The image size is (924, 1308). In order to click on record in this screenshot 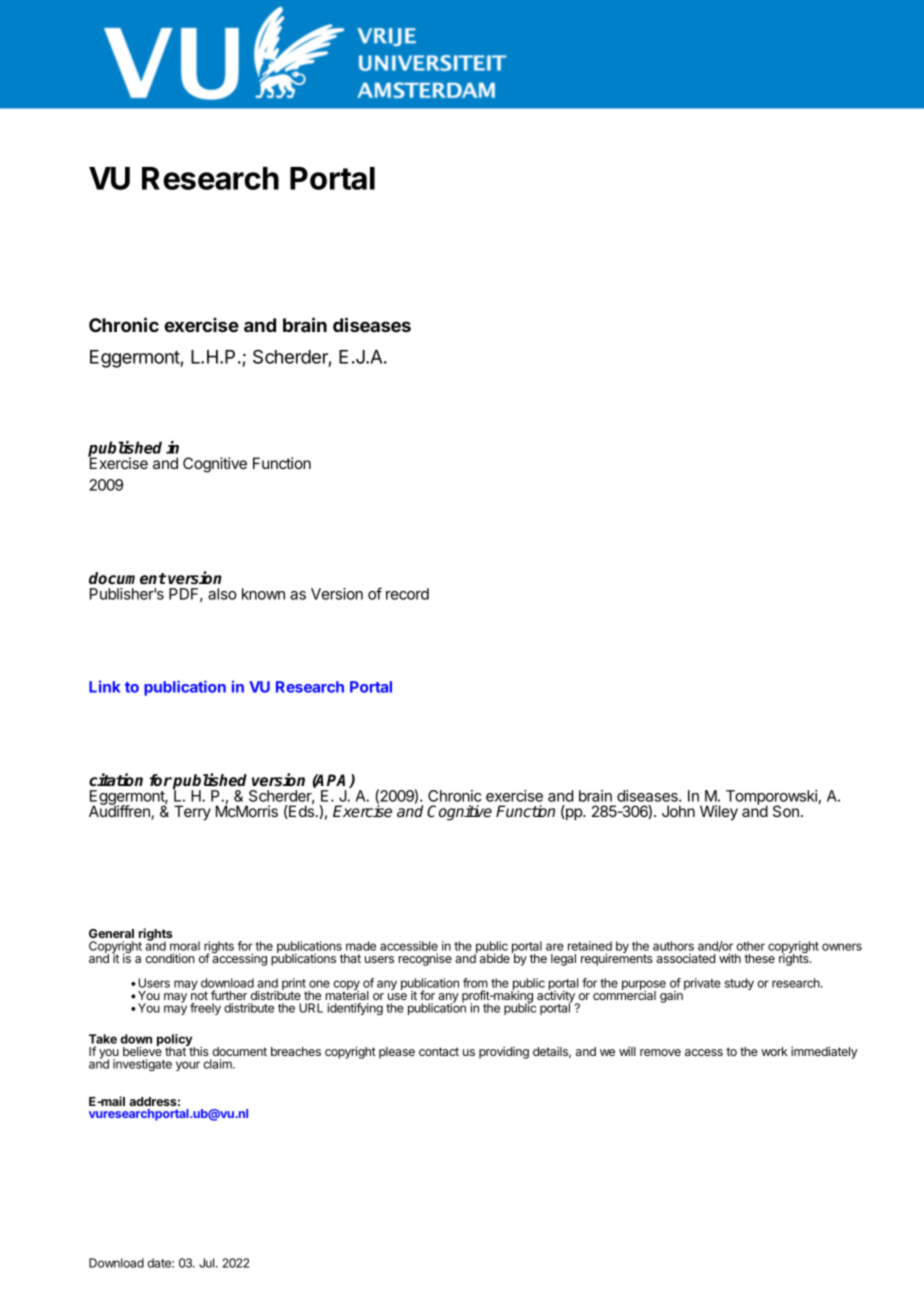, I will do `click(407, 594)`.
